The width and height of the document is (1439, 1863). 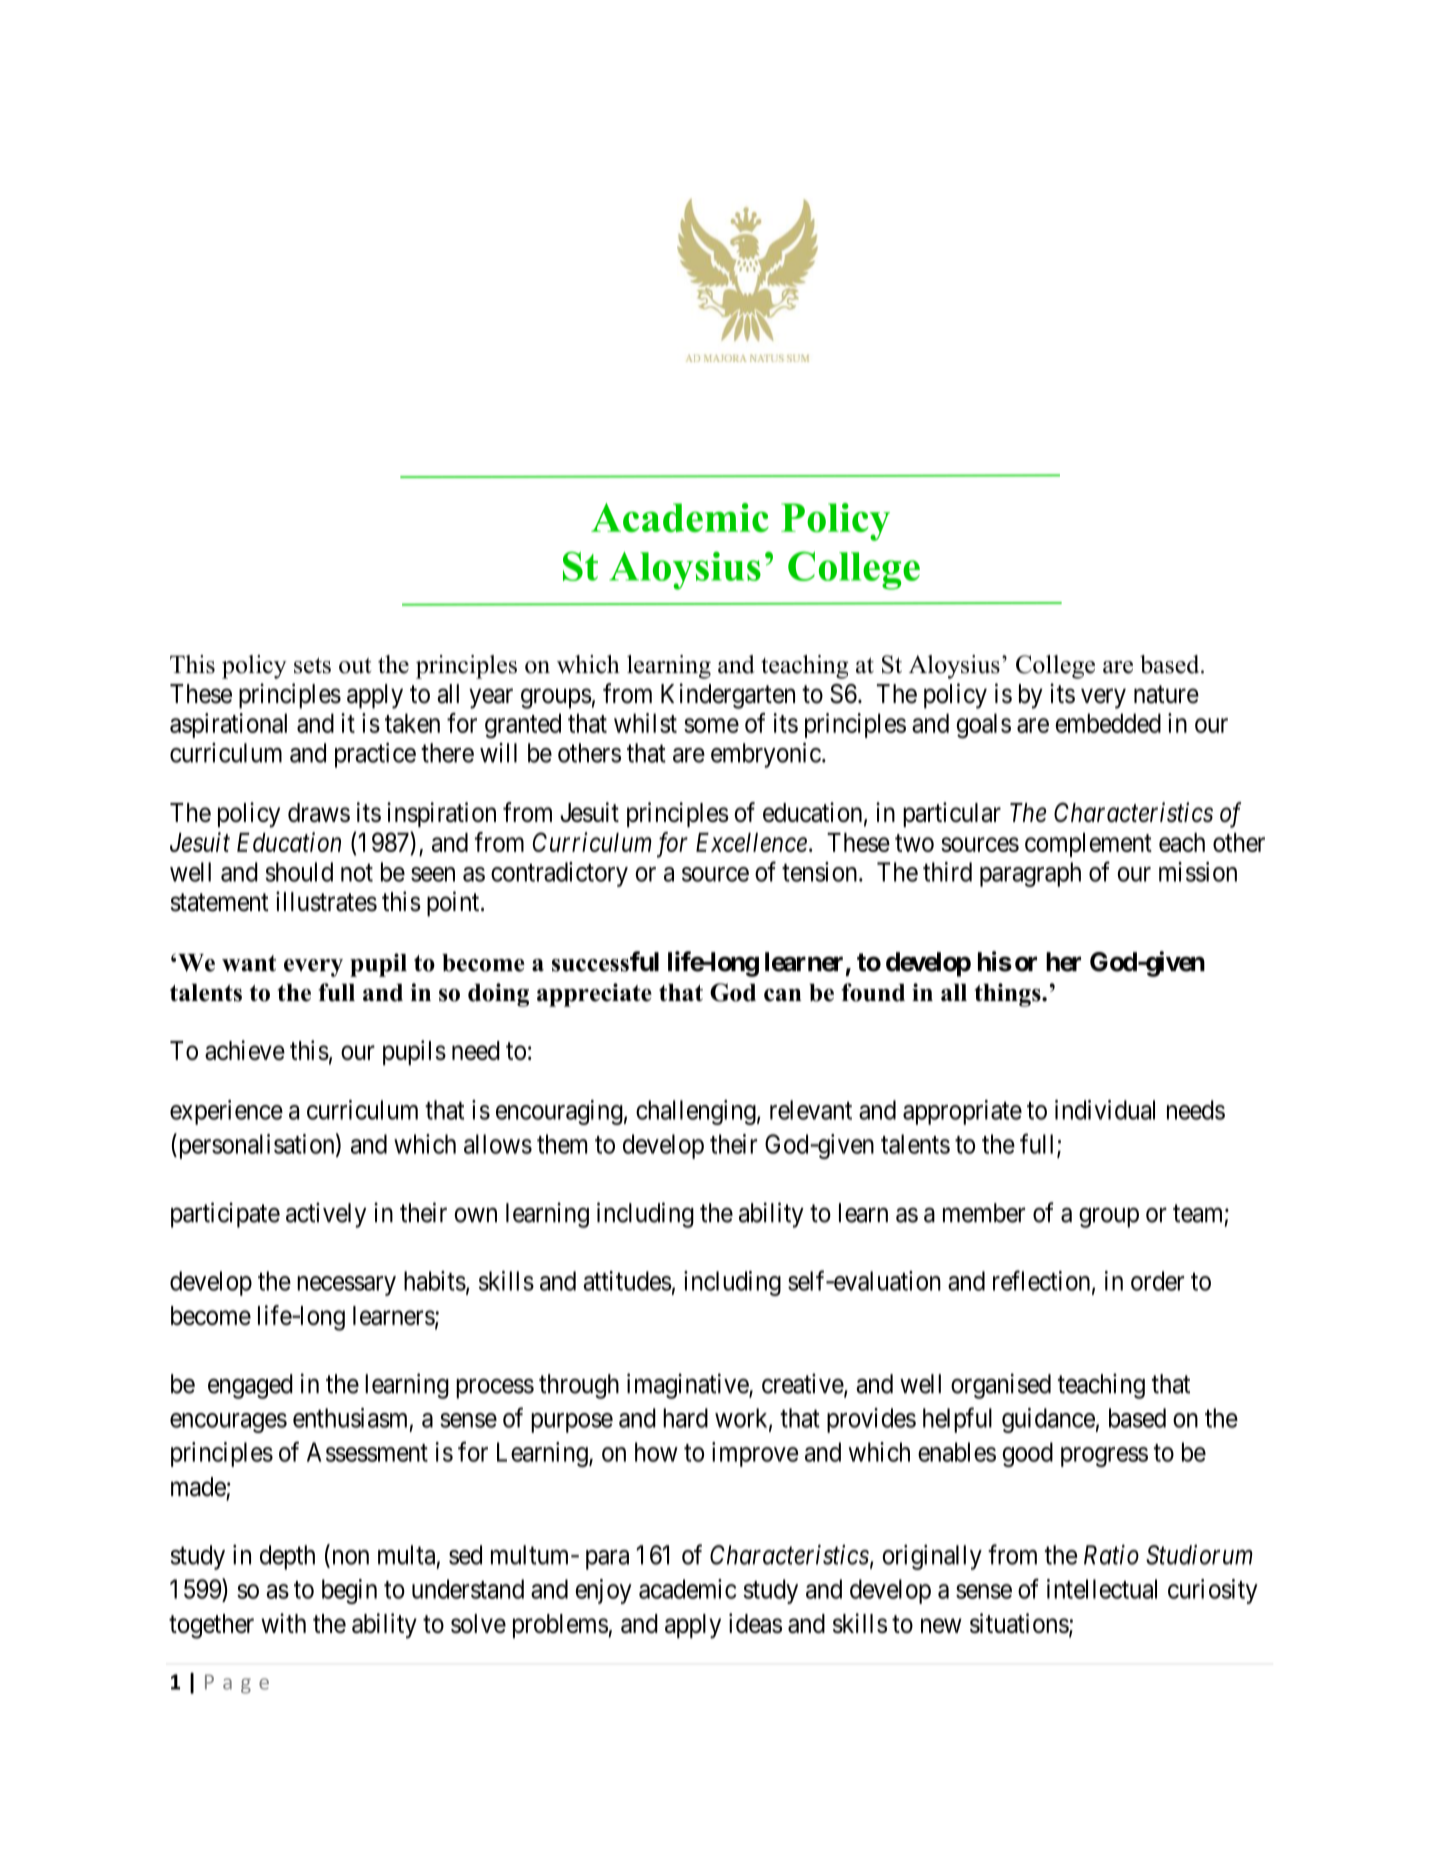 I want to click on want, so click(x=249, y=963).
